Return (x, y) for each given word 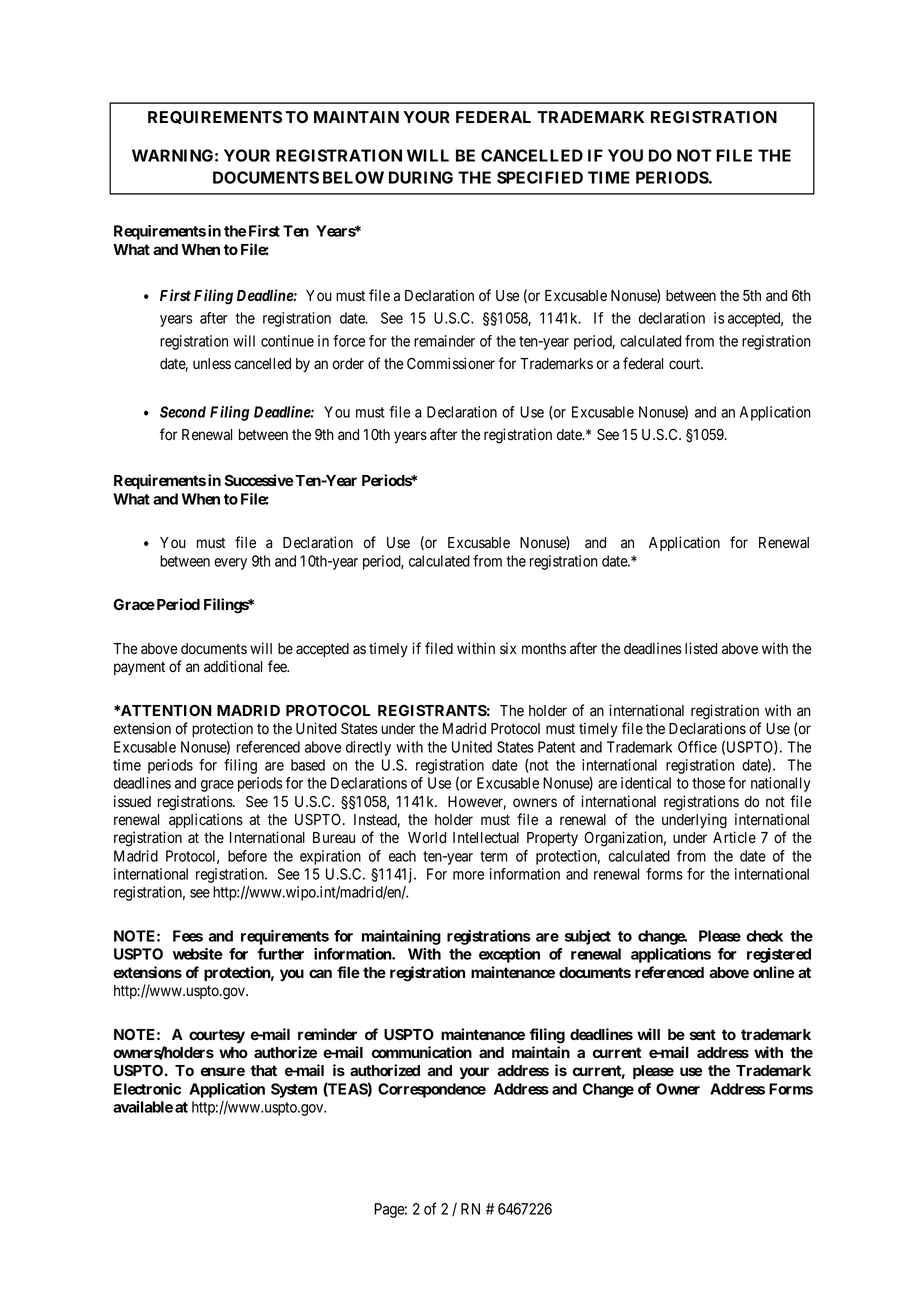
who (233, 1052)
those (708, 783)
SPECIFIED (540, 177)
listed (701, 648)
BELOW (353, 177)
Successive (259, 480)
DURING (421, 177)
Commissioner (451, 363)
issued (132, 801)
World (427, 837)
